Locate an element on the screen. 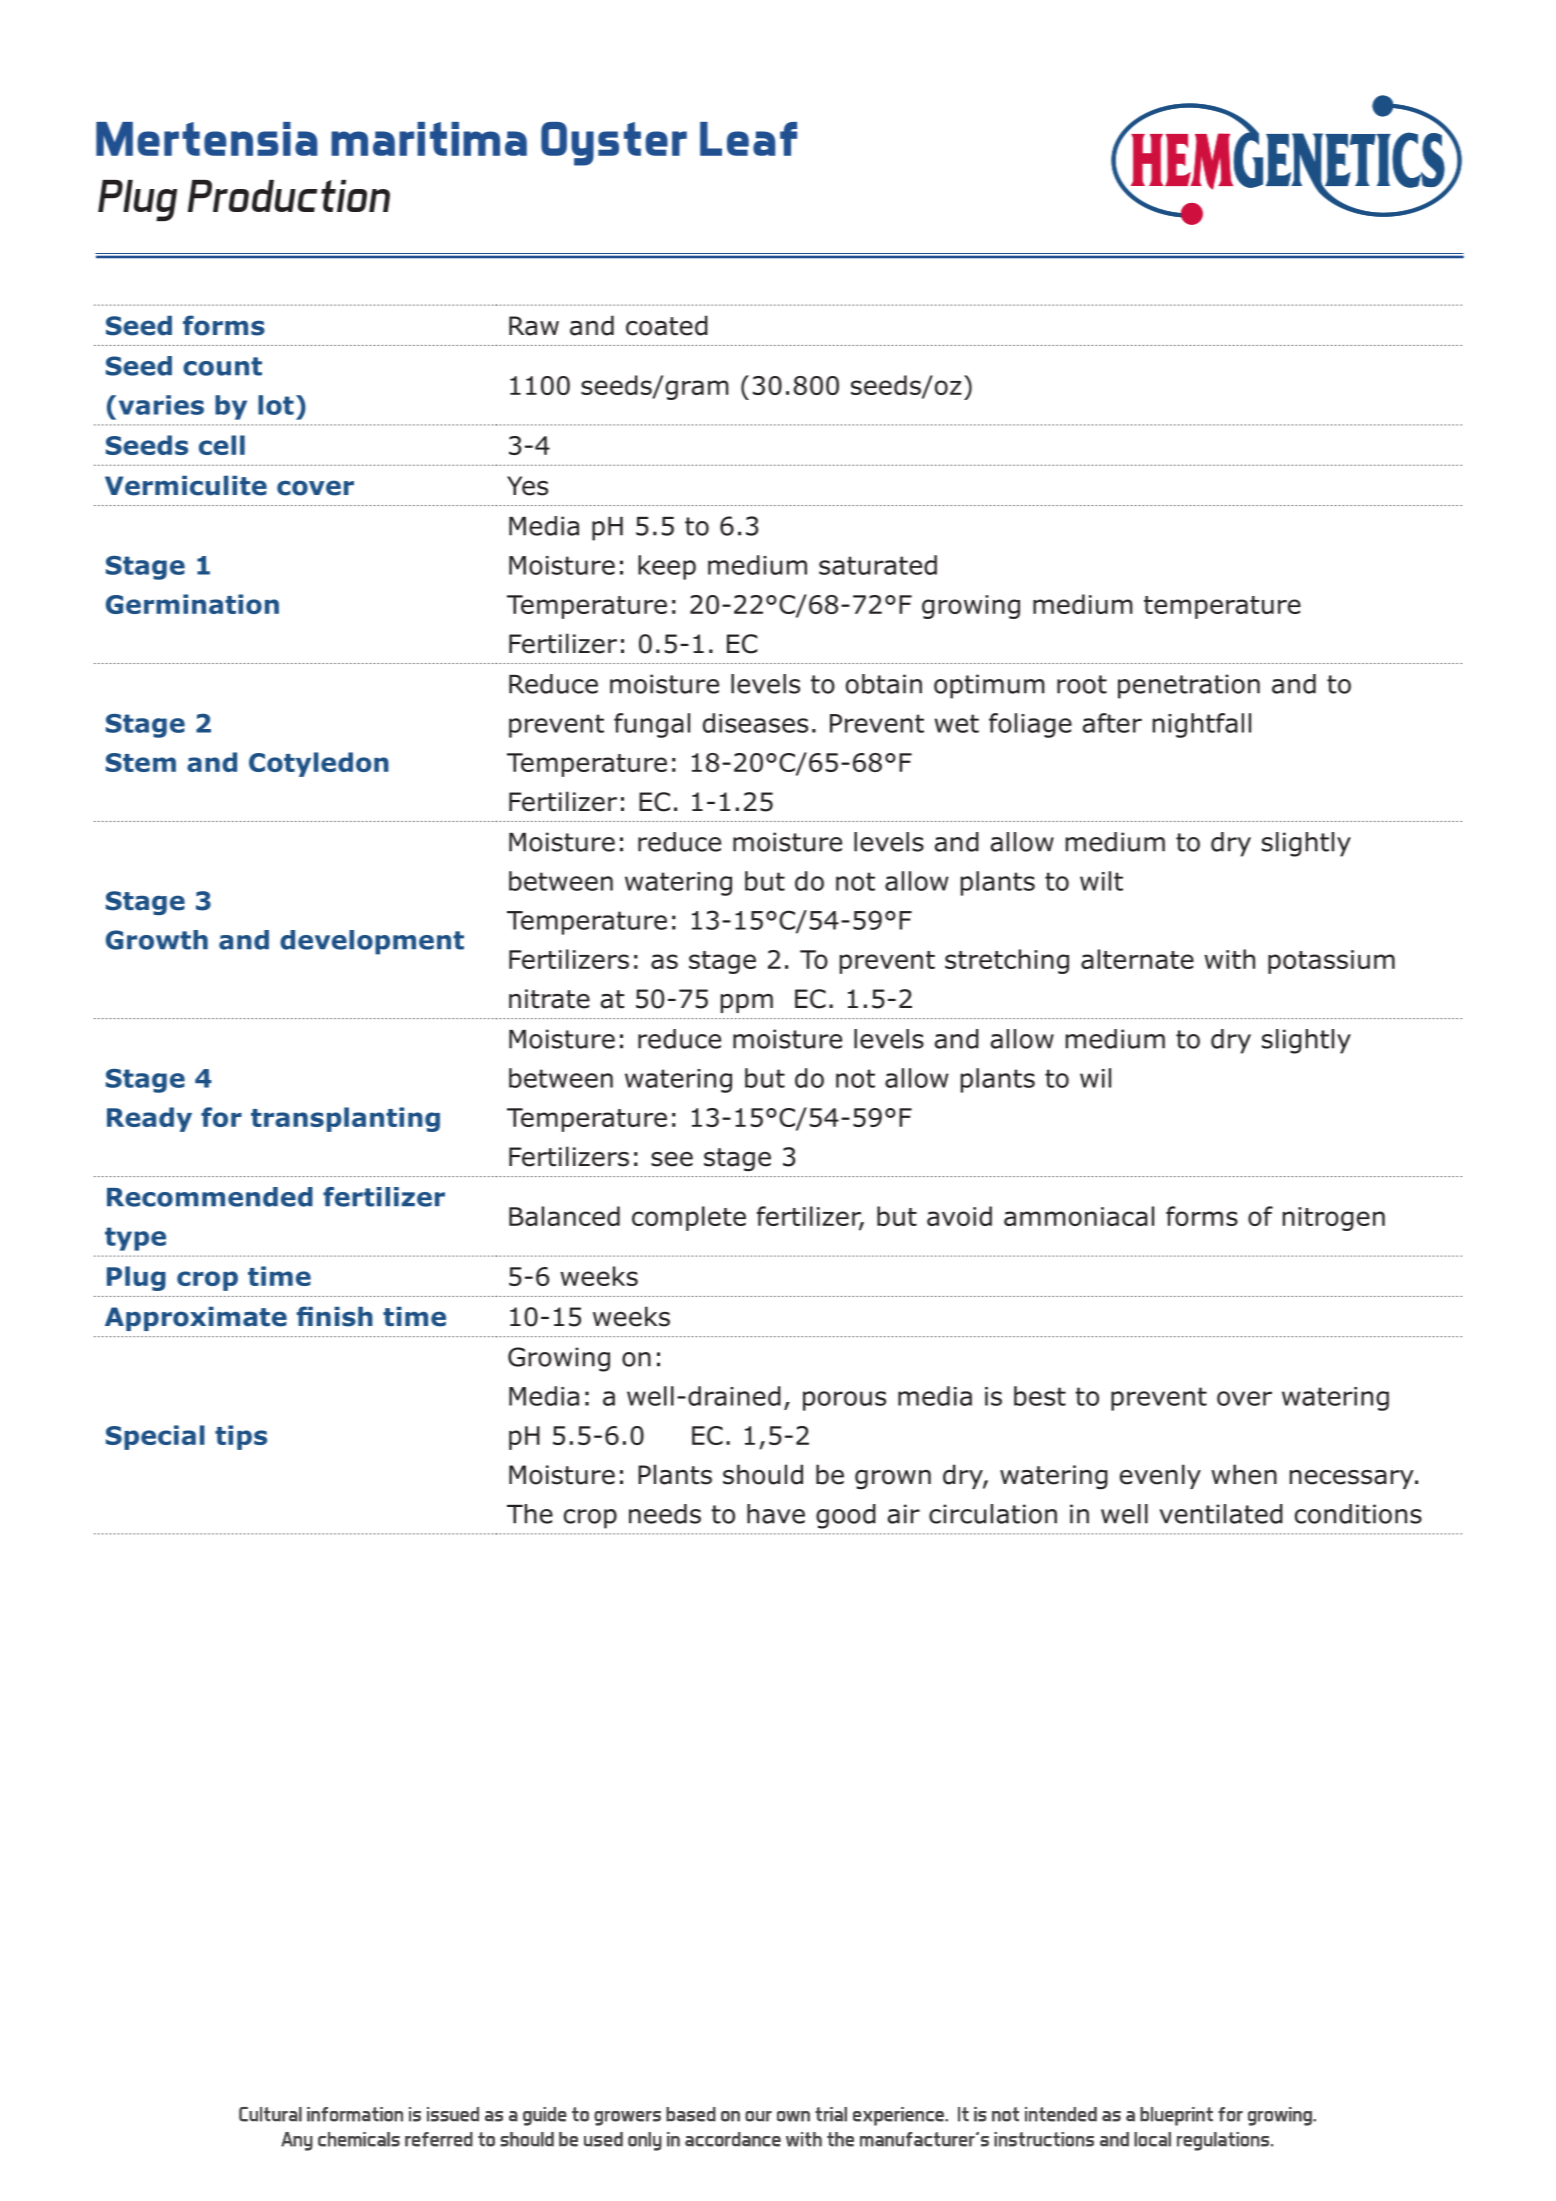 Image resolution: width=1556 pixels, height=2201 pixels. Cultural is located at coordinates (270, 2114).
